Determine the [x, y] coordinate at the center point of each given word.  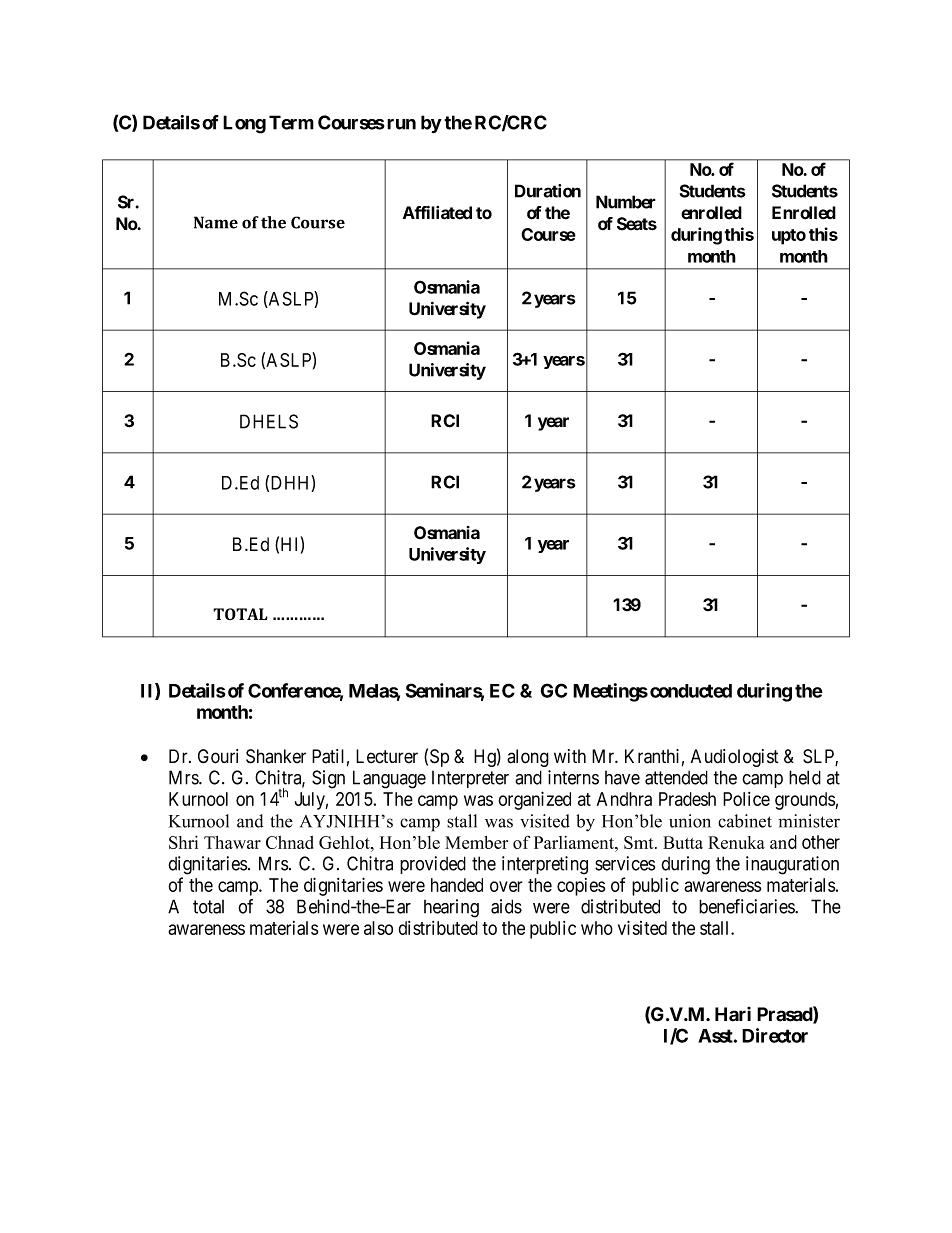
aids [506, 906]
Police [746, 799]
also [378, 928]
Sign [328, 779]
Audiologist [735, 758]
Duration [548, 191]
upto [789, 237]
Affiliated [437, 213]
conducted [691, 691]
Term [291, 122]
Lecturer [387, 756]
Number [626, 202]
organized [534, 800]
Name [216, 222]
